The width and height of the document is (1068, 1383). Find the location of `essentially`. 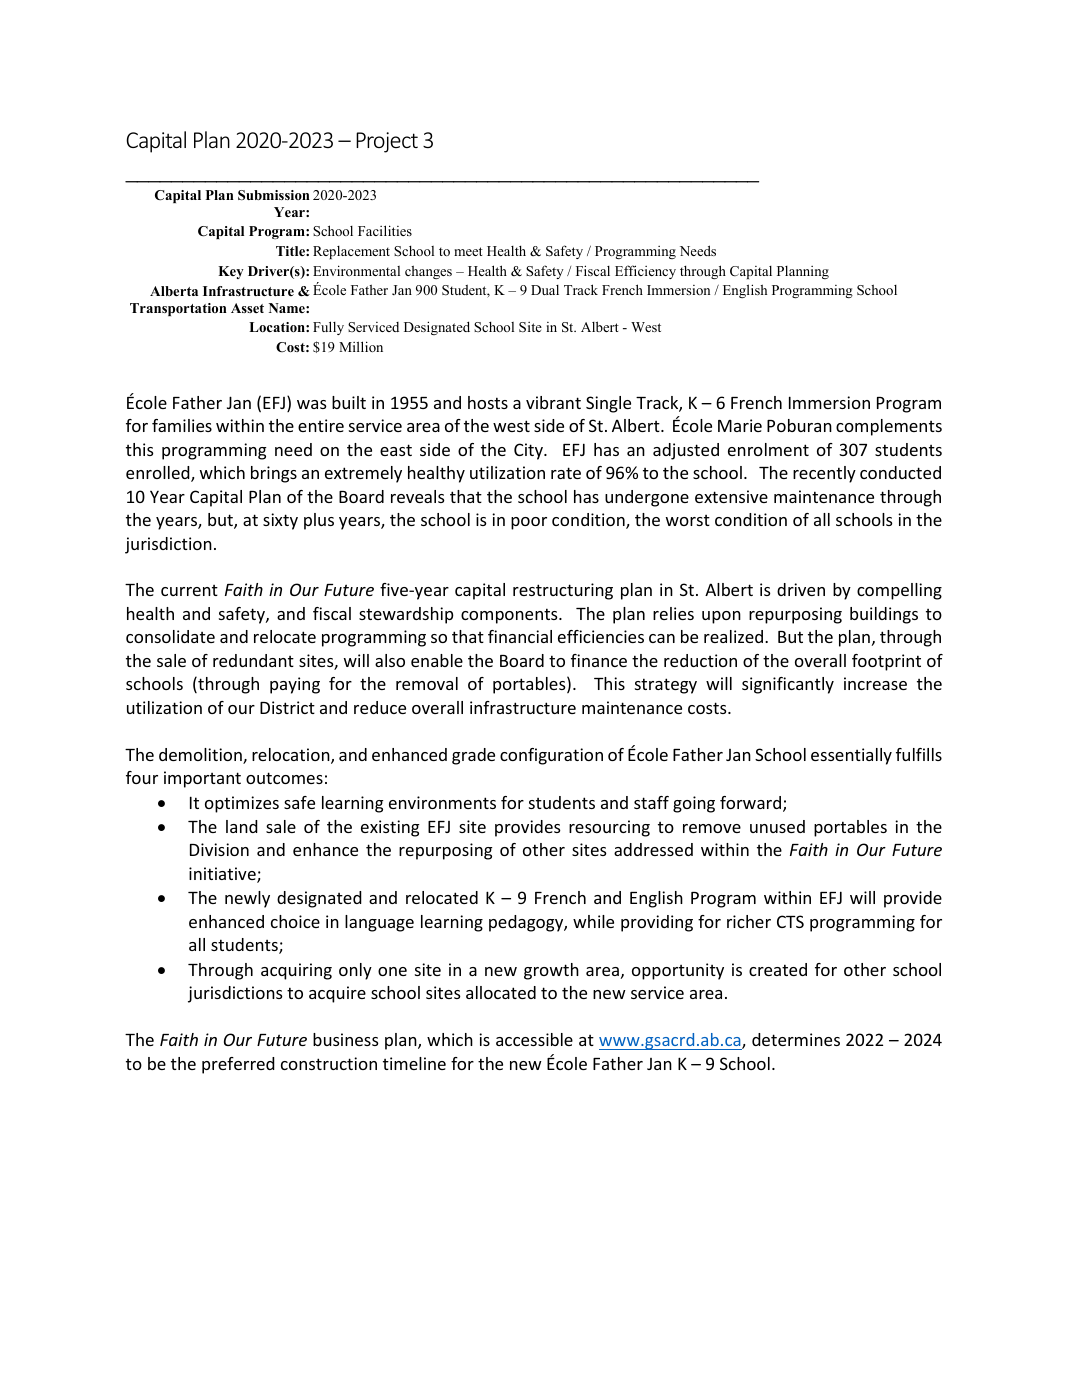

essentially is located at coordinates (851, 756).
